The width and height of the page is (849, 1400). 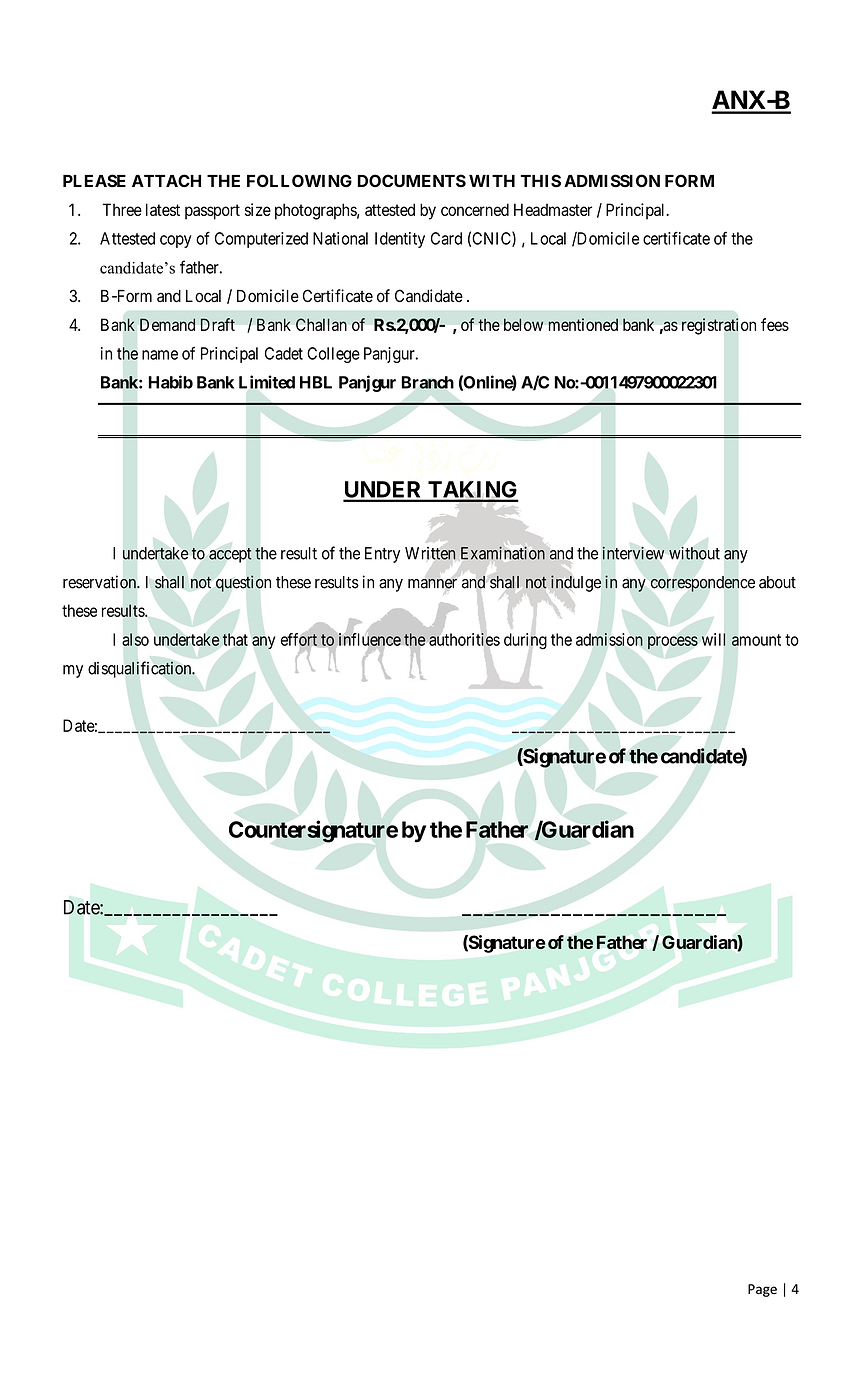 I want to click on during, so click(x=525, y=641).
